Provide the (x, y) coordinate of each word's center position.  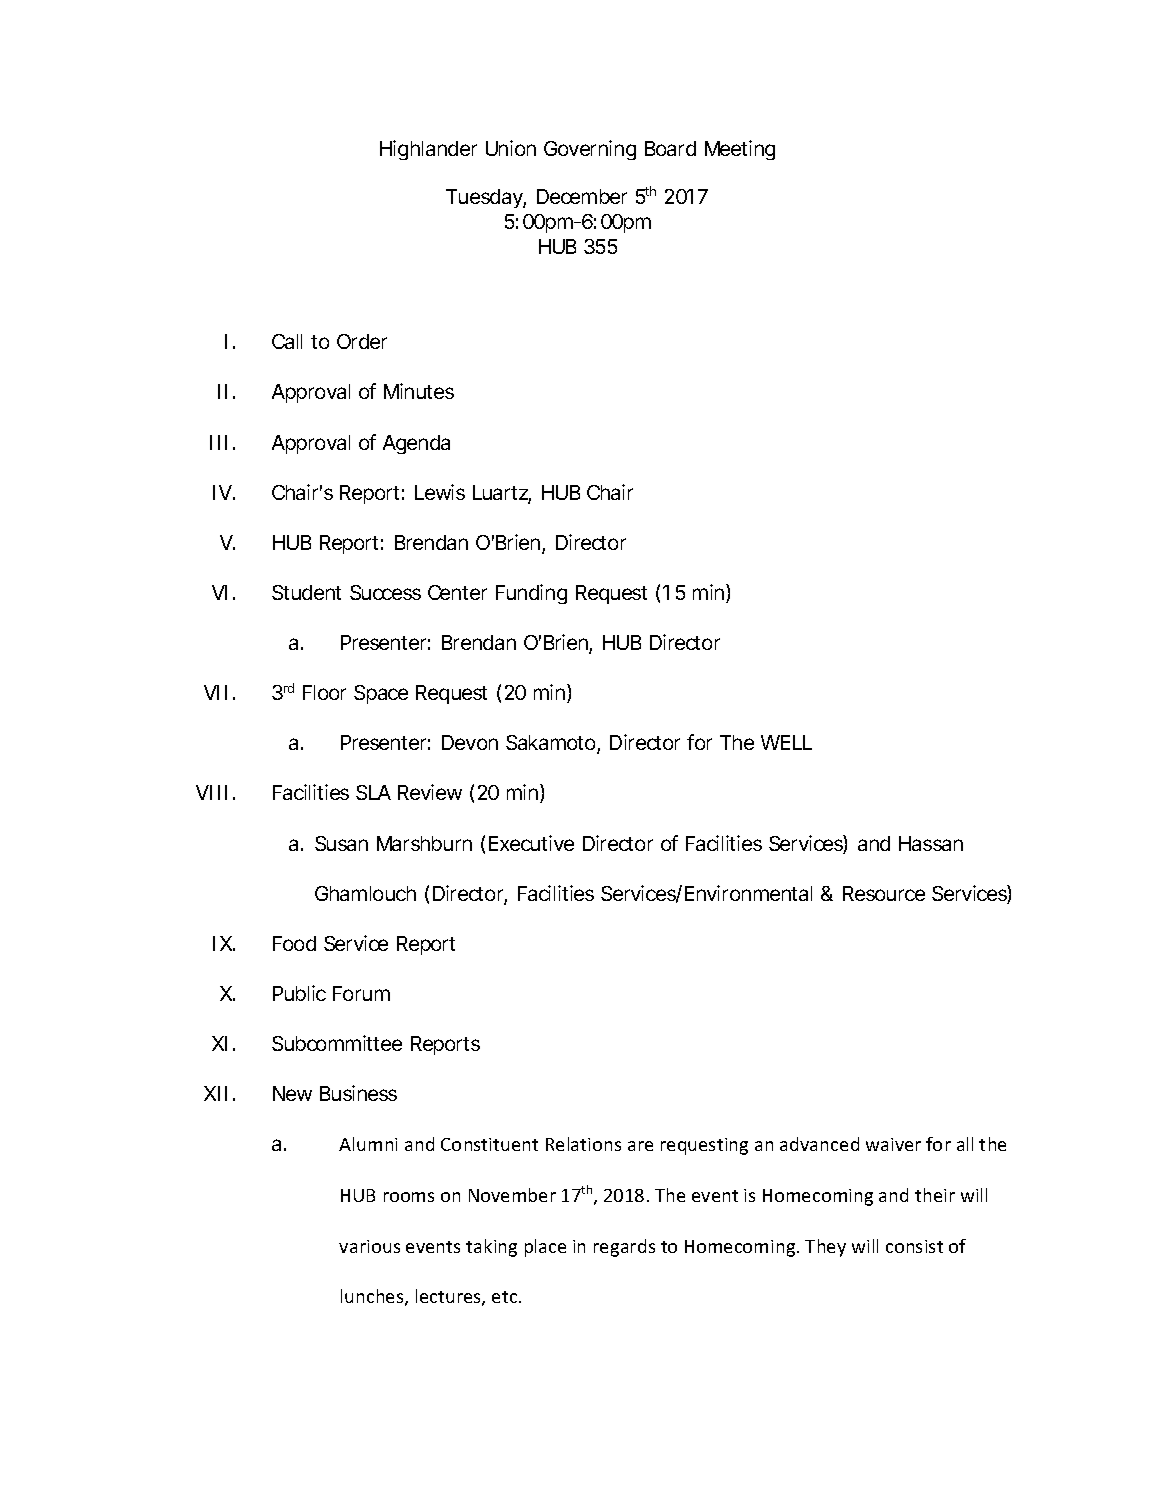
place (545, 1248)
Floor (324, 692)
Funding (531, 594)
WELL (786, 742)
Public (299, 993)
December (582, 196)
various (369, 1246)
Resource (884, 893)
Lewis (440, 492)
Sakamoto (553, 744)
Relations (583, 1144)
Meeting (740, 150)
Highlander (428, 150)
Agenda (416, 444)
